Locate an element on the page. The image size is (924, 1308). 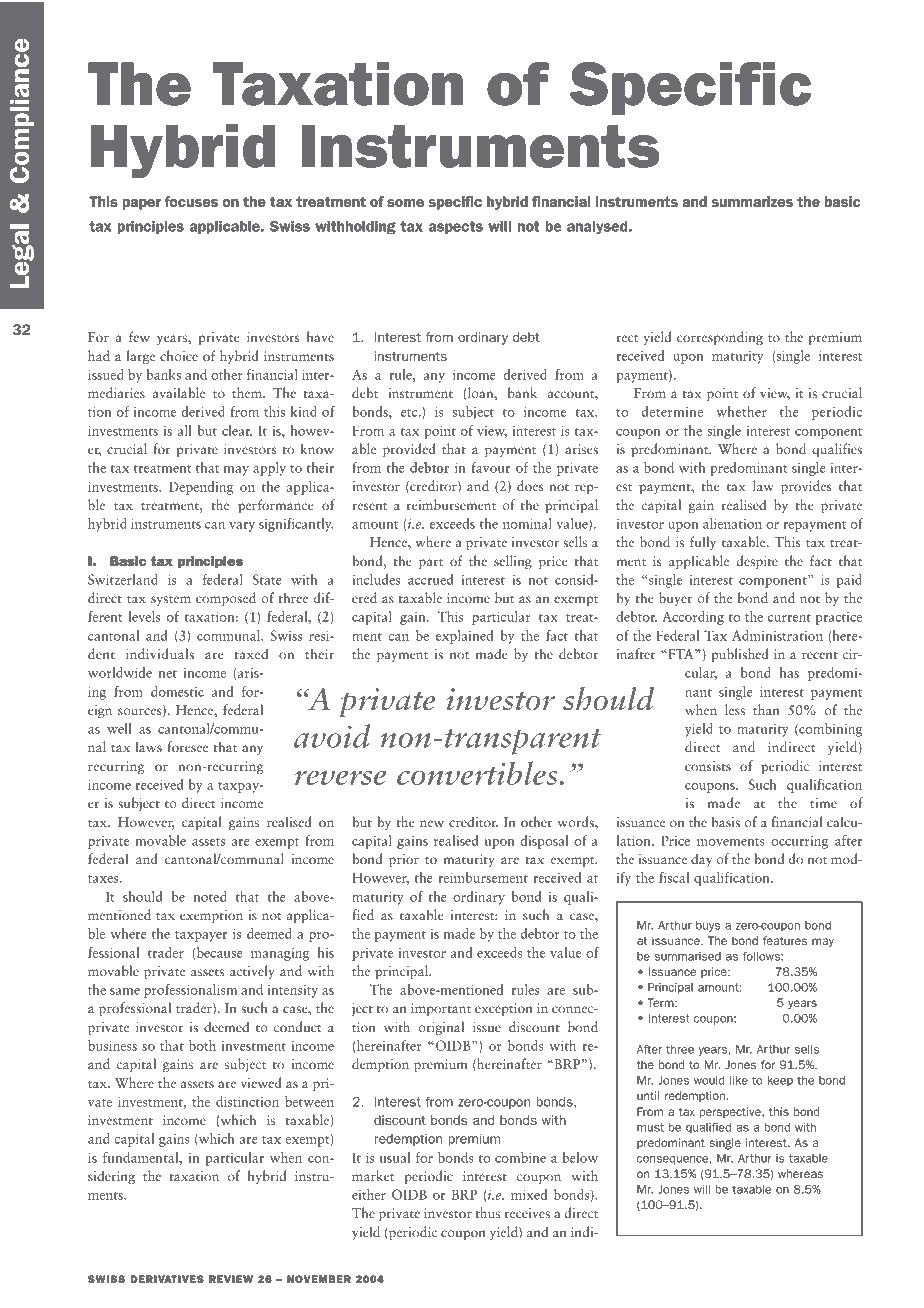
summarizes is located at coordinates (752, 201).
